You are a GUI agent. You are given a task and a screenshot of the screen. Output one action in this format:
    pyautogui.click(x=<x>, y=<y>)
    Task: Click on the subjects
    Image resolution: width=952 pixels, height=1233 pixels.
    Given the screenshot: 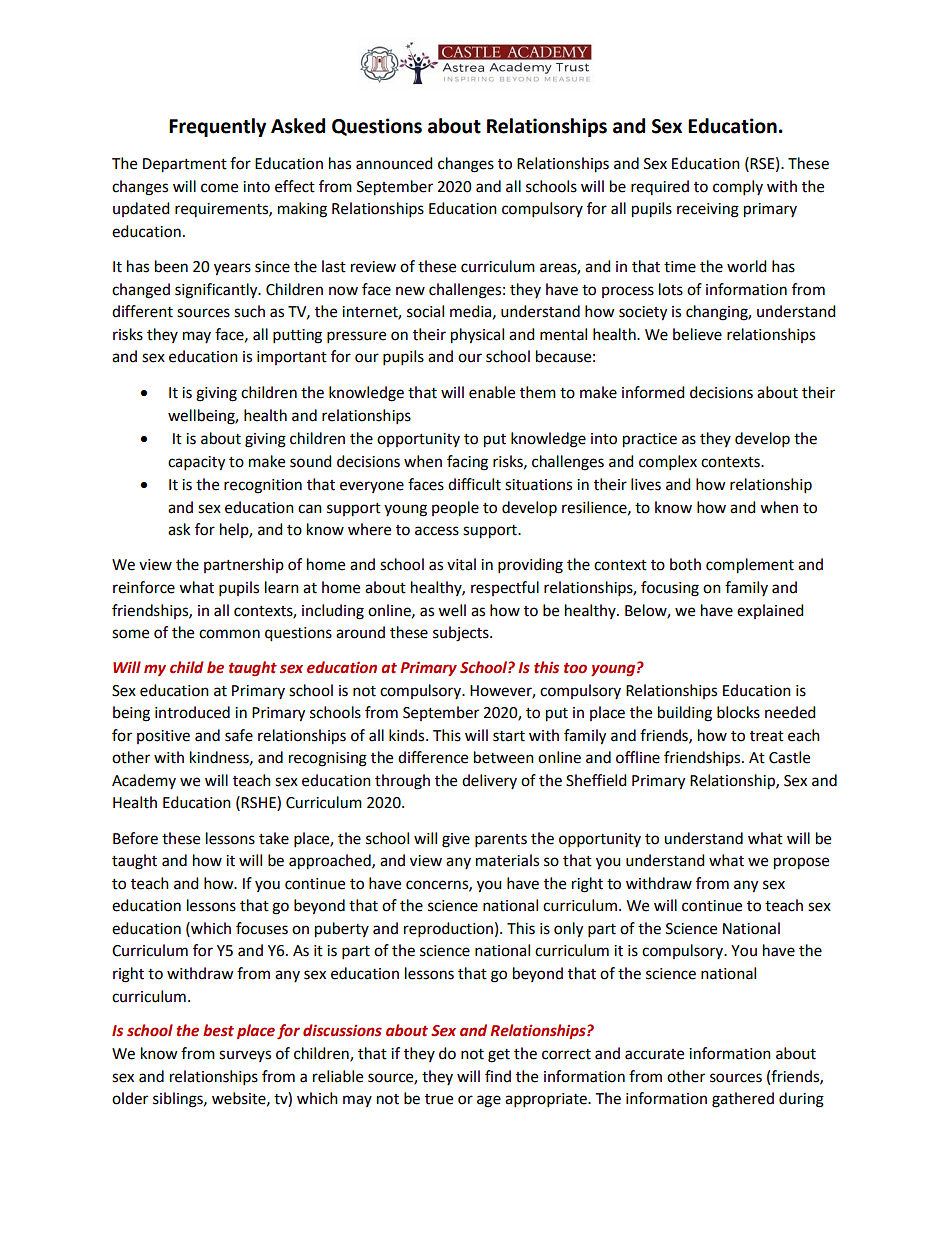 What is the action you would take?
    pyautogui.click(x=462, y=634)
